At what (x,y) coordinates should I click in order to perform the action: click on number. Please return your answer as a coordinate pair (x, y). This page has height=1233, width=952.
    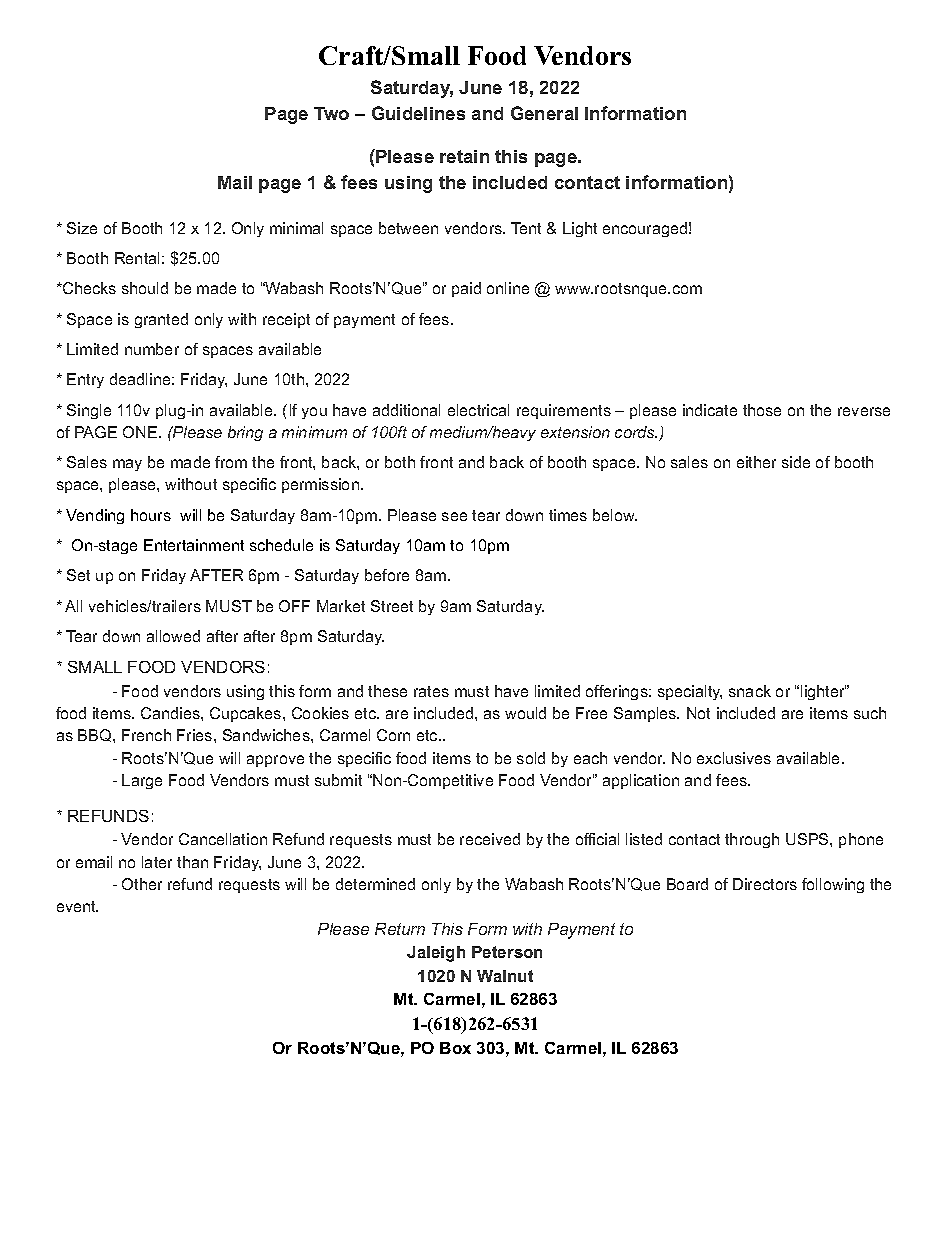
    Looking at the image, I should click on (152, 349).
